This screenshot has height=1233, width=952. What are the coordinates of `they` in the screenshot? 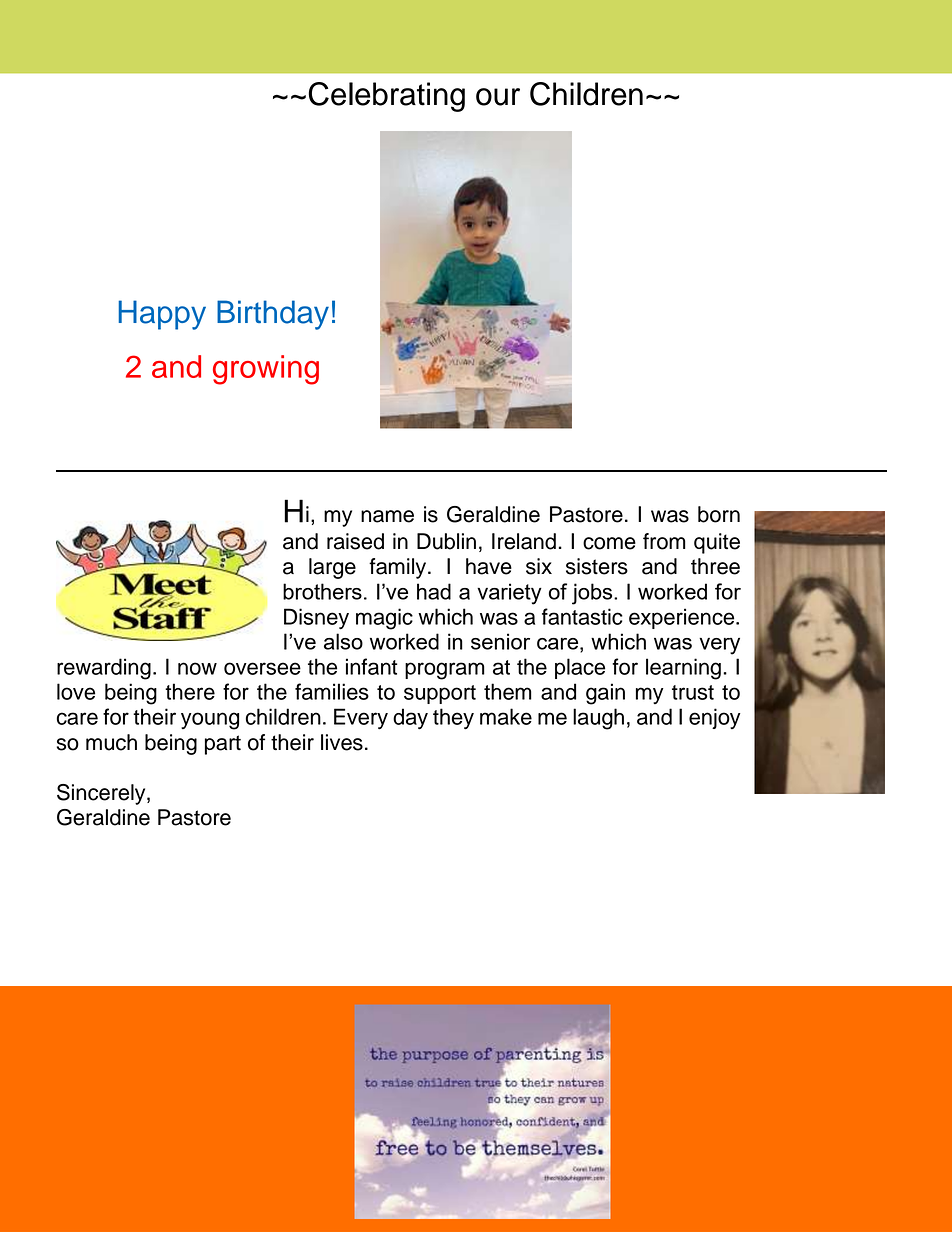 It's located at (453, 719).
